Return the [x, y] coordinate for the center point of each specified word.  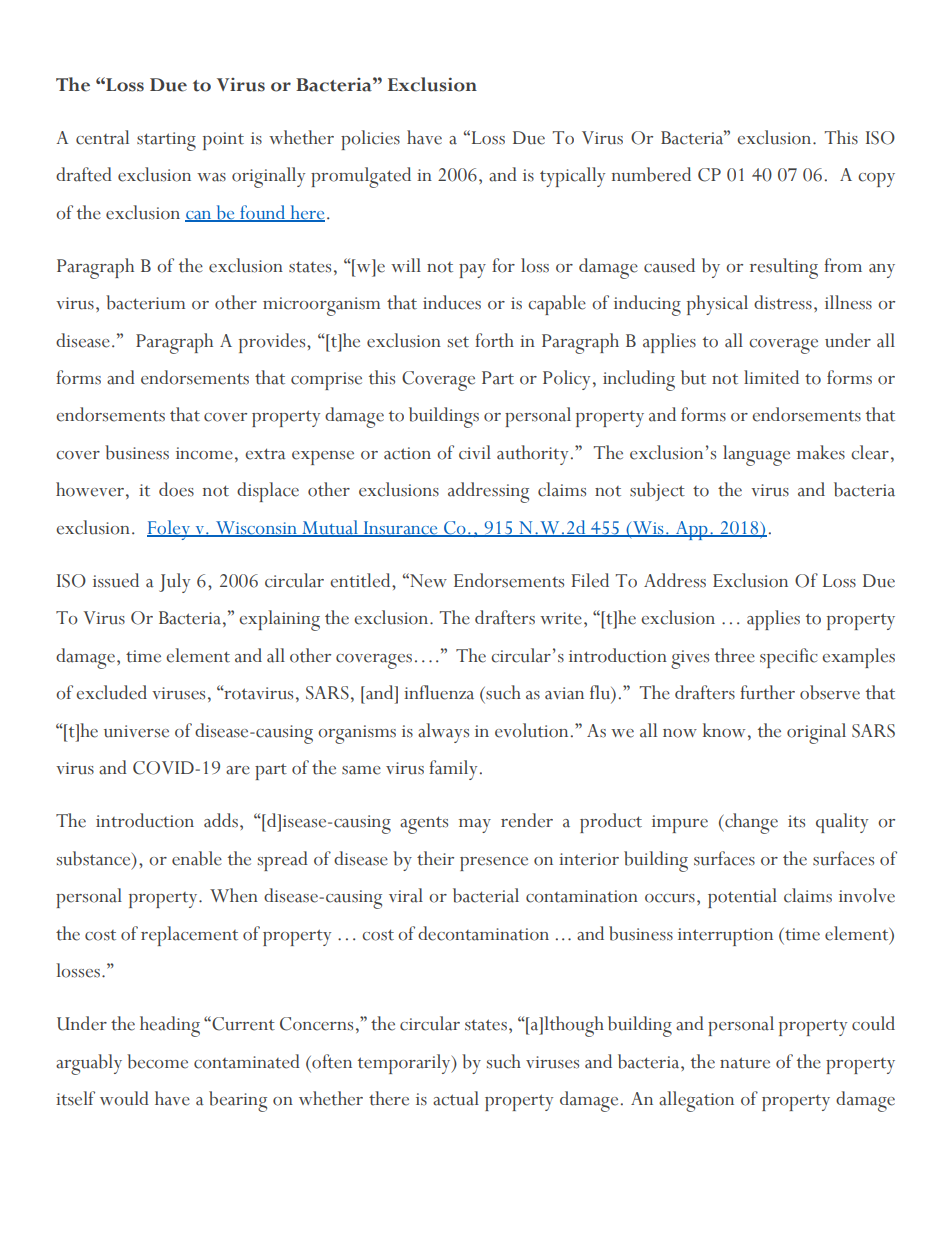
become [157, 1061]
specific [788, 658]
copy [876, 180]
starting [166, 141]
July [174, 583]
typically [572, 177]
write [561, 618]
